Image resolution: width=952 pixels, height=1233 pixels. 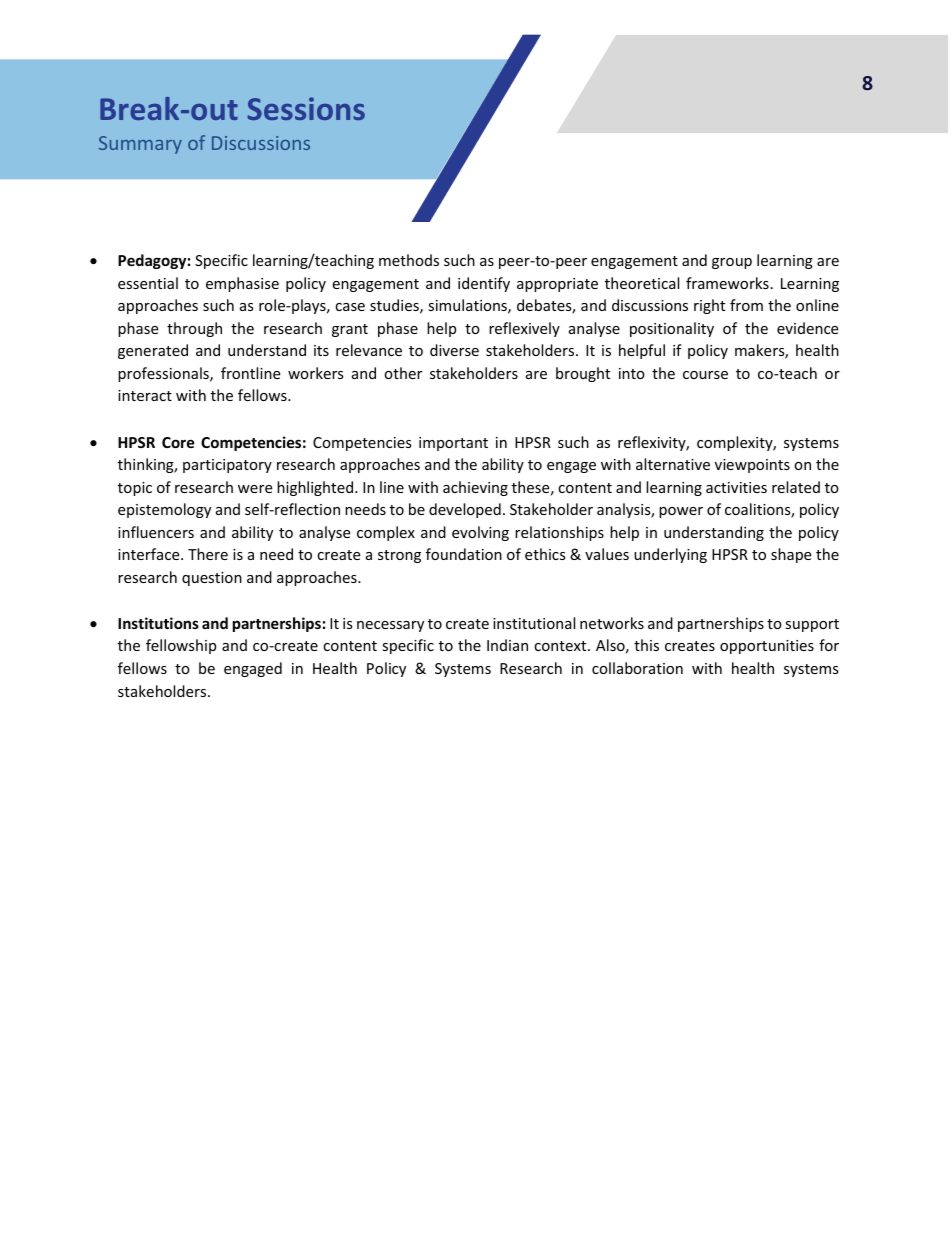 What do you see at coordinates (409, 260) in the page?
I see `methods` at bounding box center [409, 260].
